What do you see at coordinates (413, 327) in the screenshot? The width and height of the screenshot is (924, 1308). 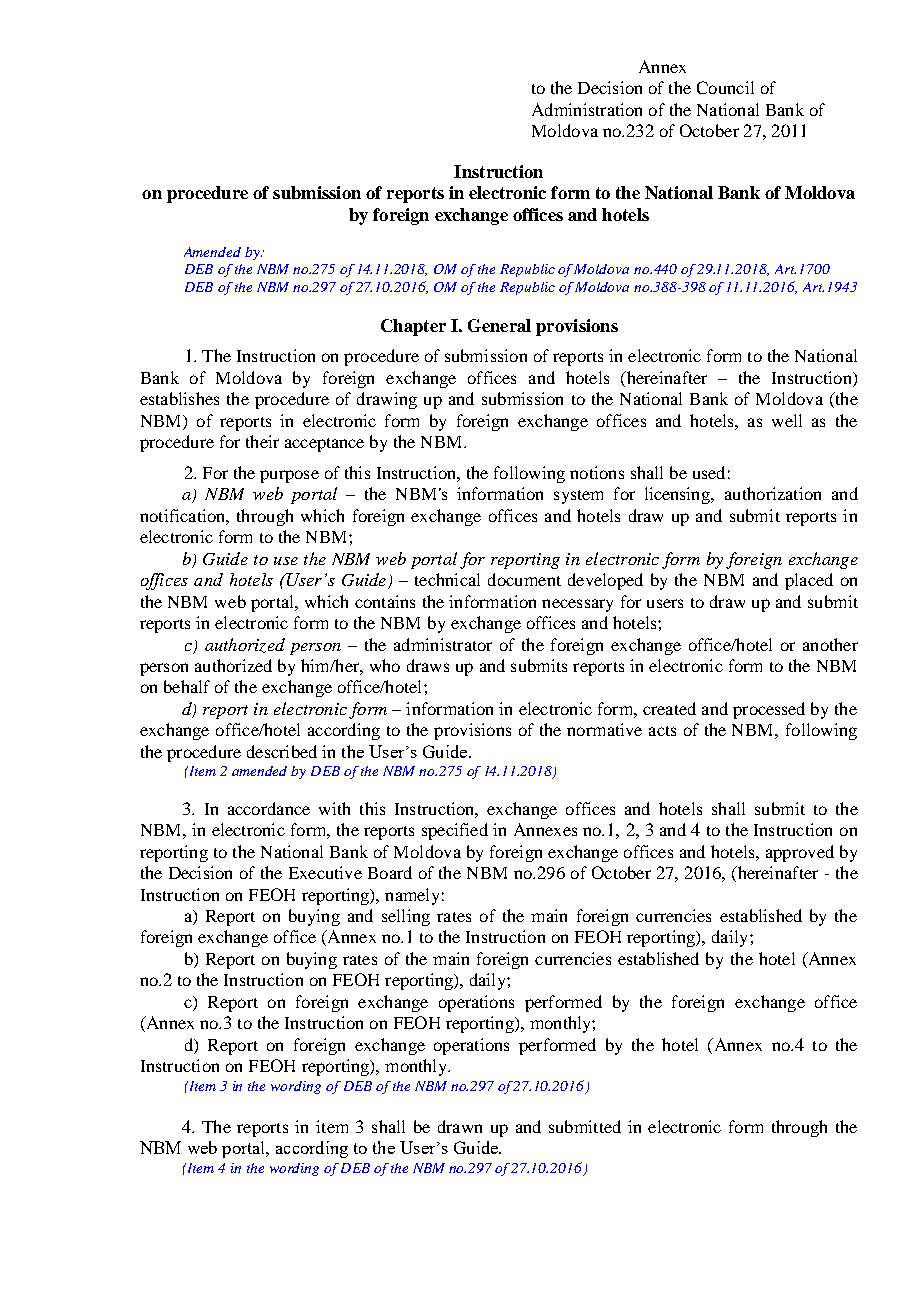 I see `Chapter` at bounding box center [413, 327].
